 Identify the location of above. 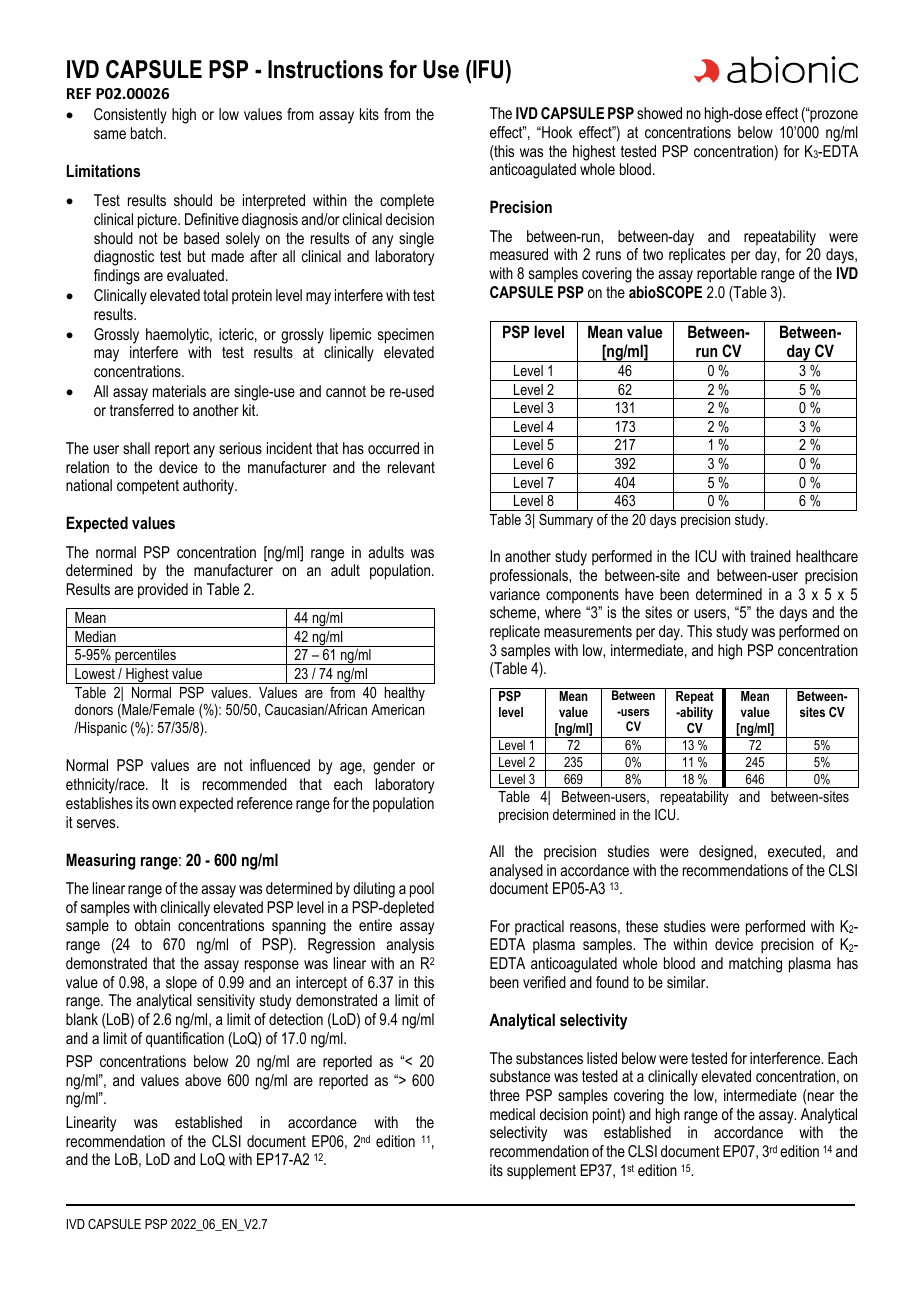
(203, 1080).
